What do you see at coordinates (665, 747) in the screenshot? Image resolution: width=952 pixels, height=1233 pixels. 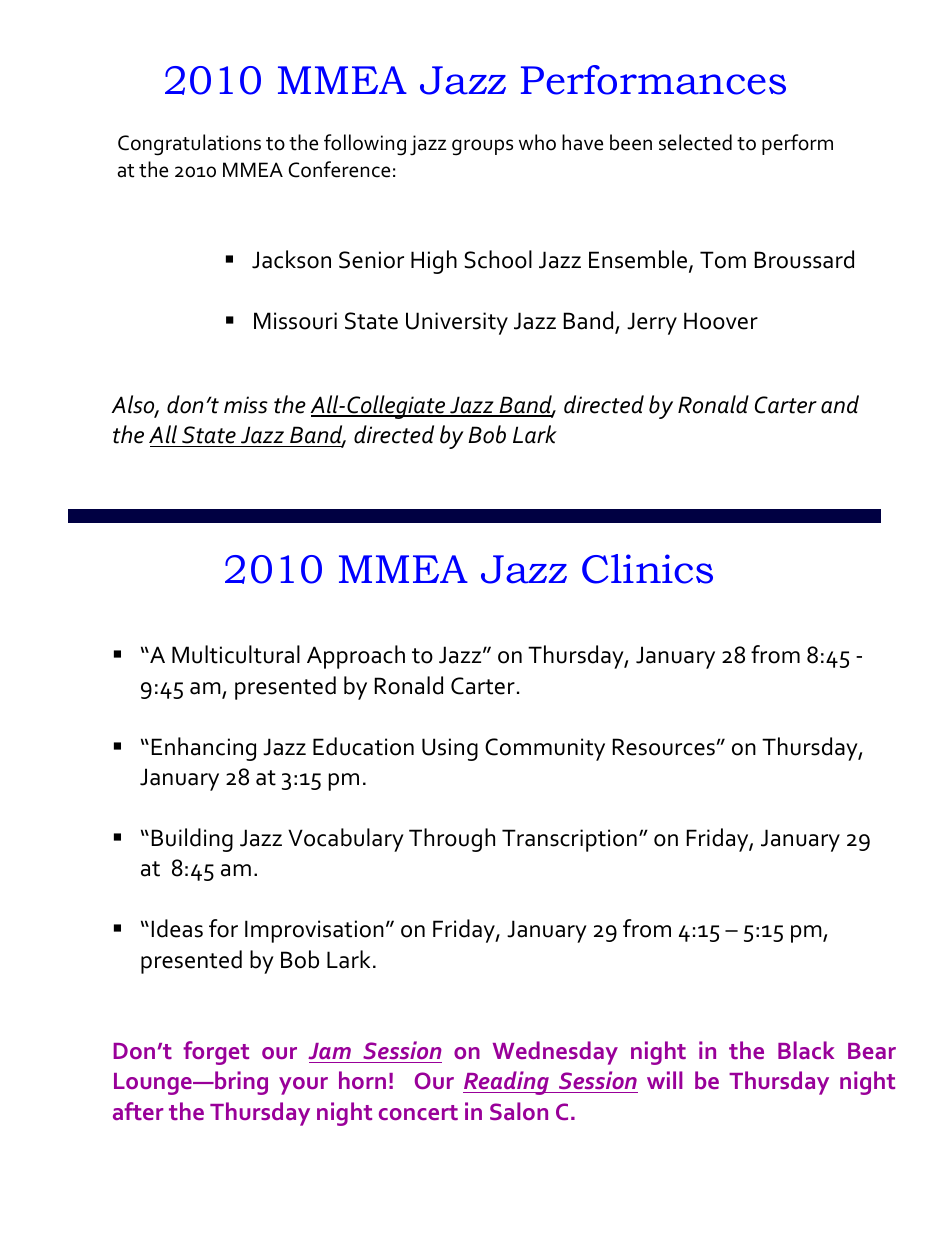 I see `Resources` at bounding box center [665, 747].
